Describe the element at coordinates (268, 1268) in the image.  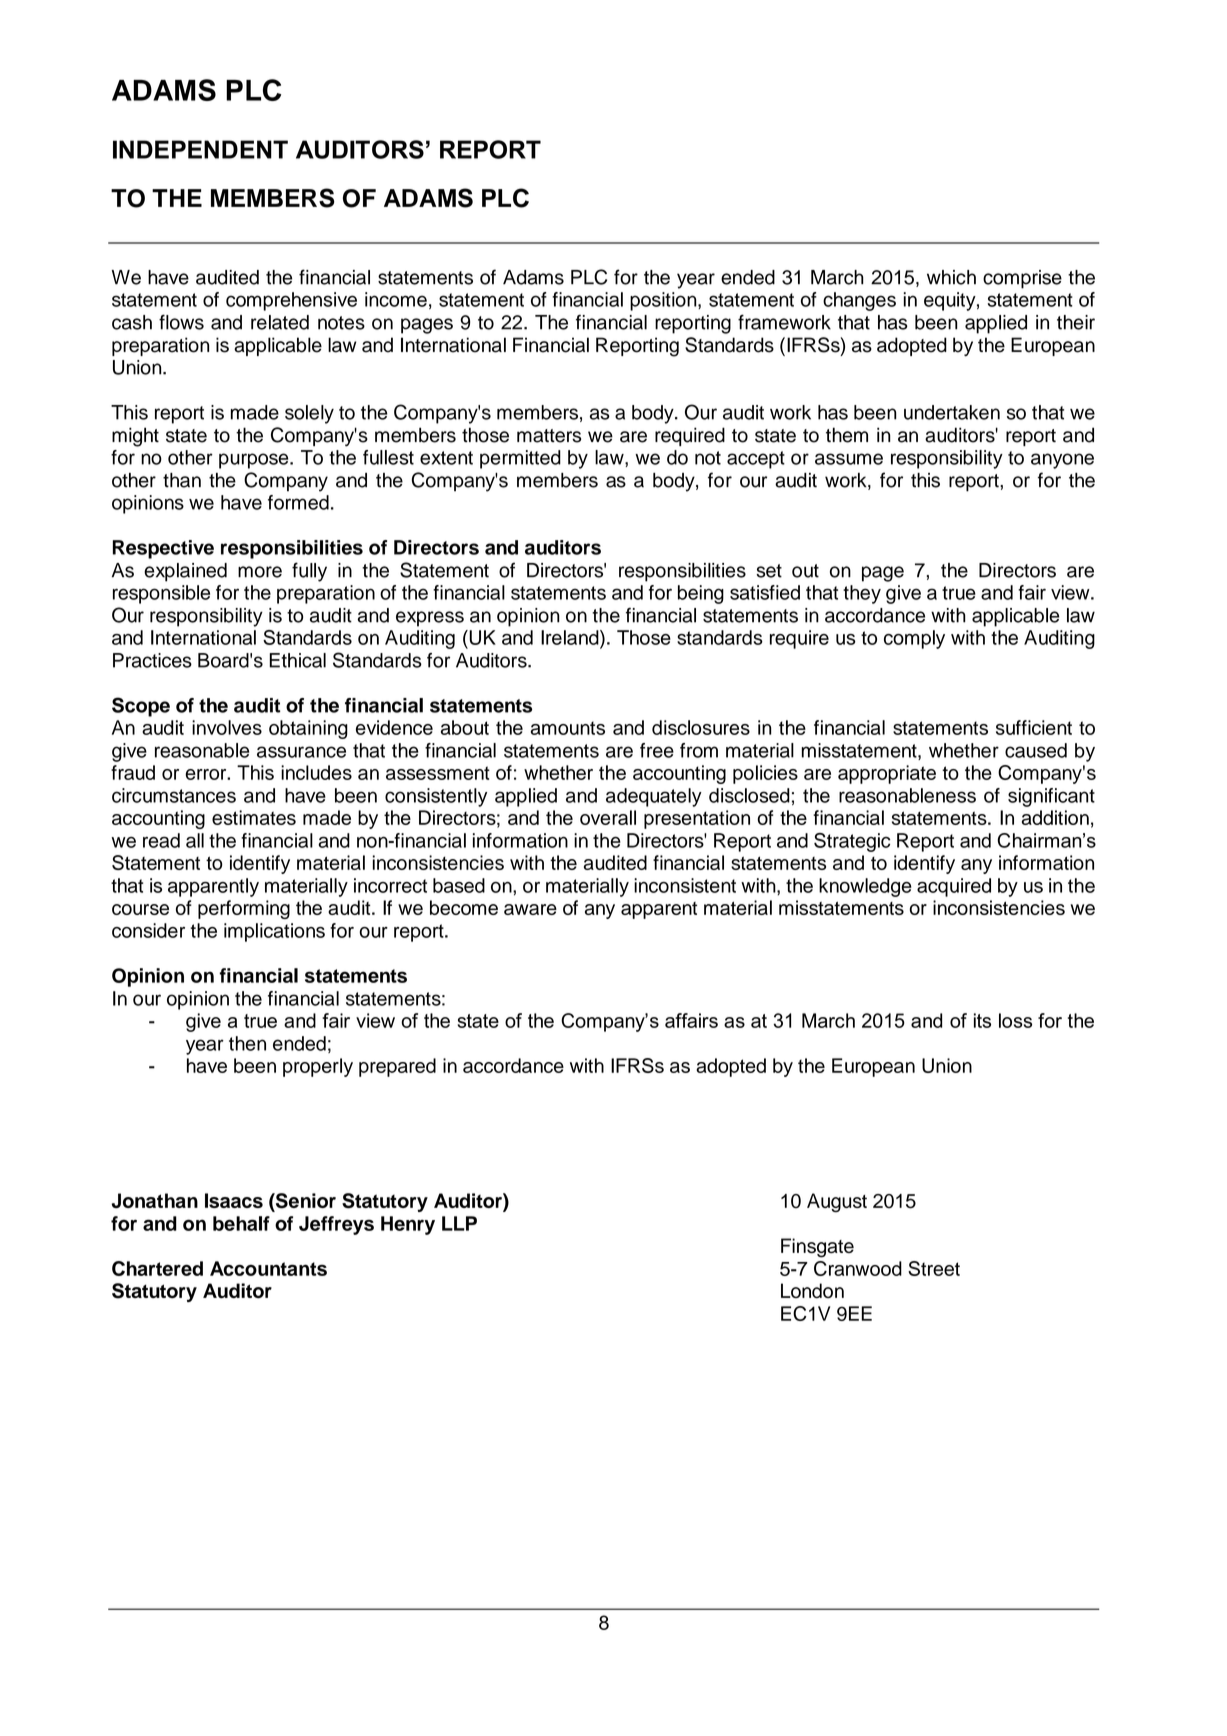
I see `Accountants` at that location.
